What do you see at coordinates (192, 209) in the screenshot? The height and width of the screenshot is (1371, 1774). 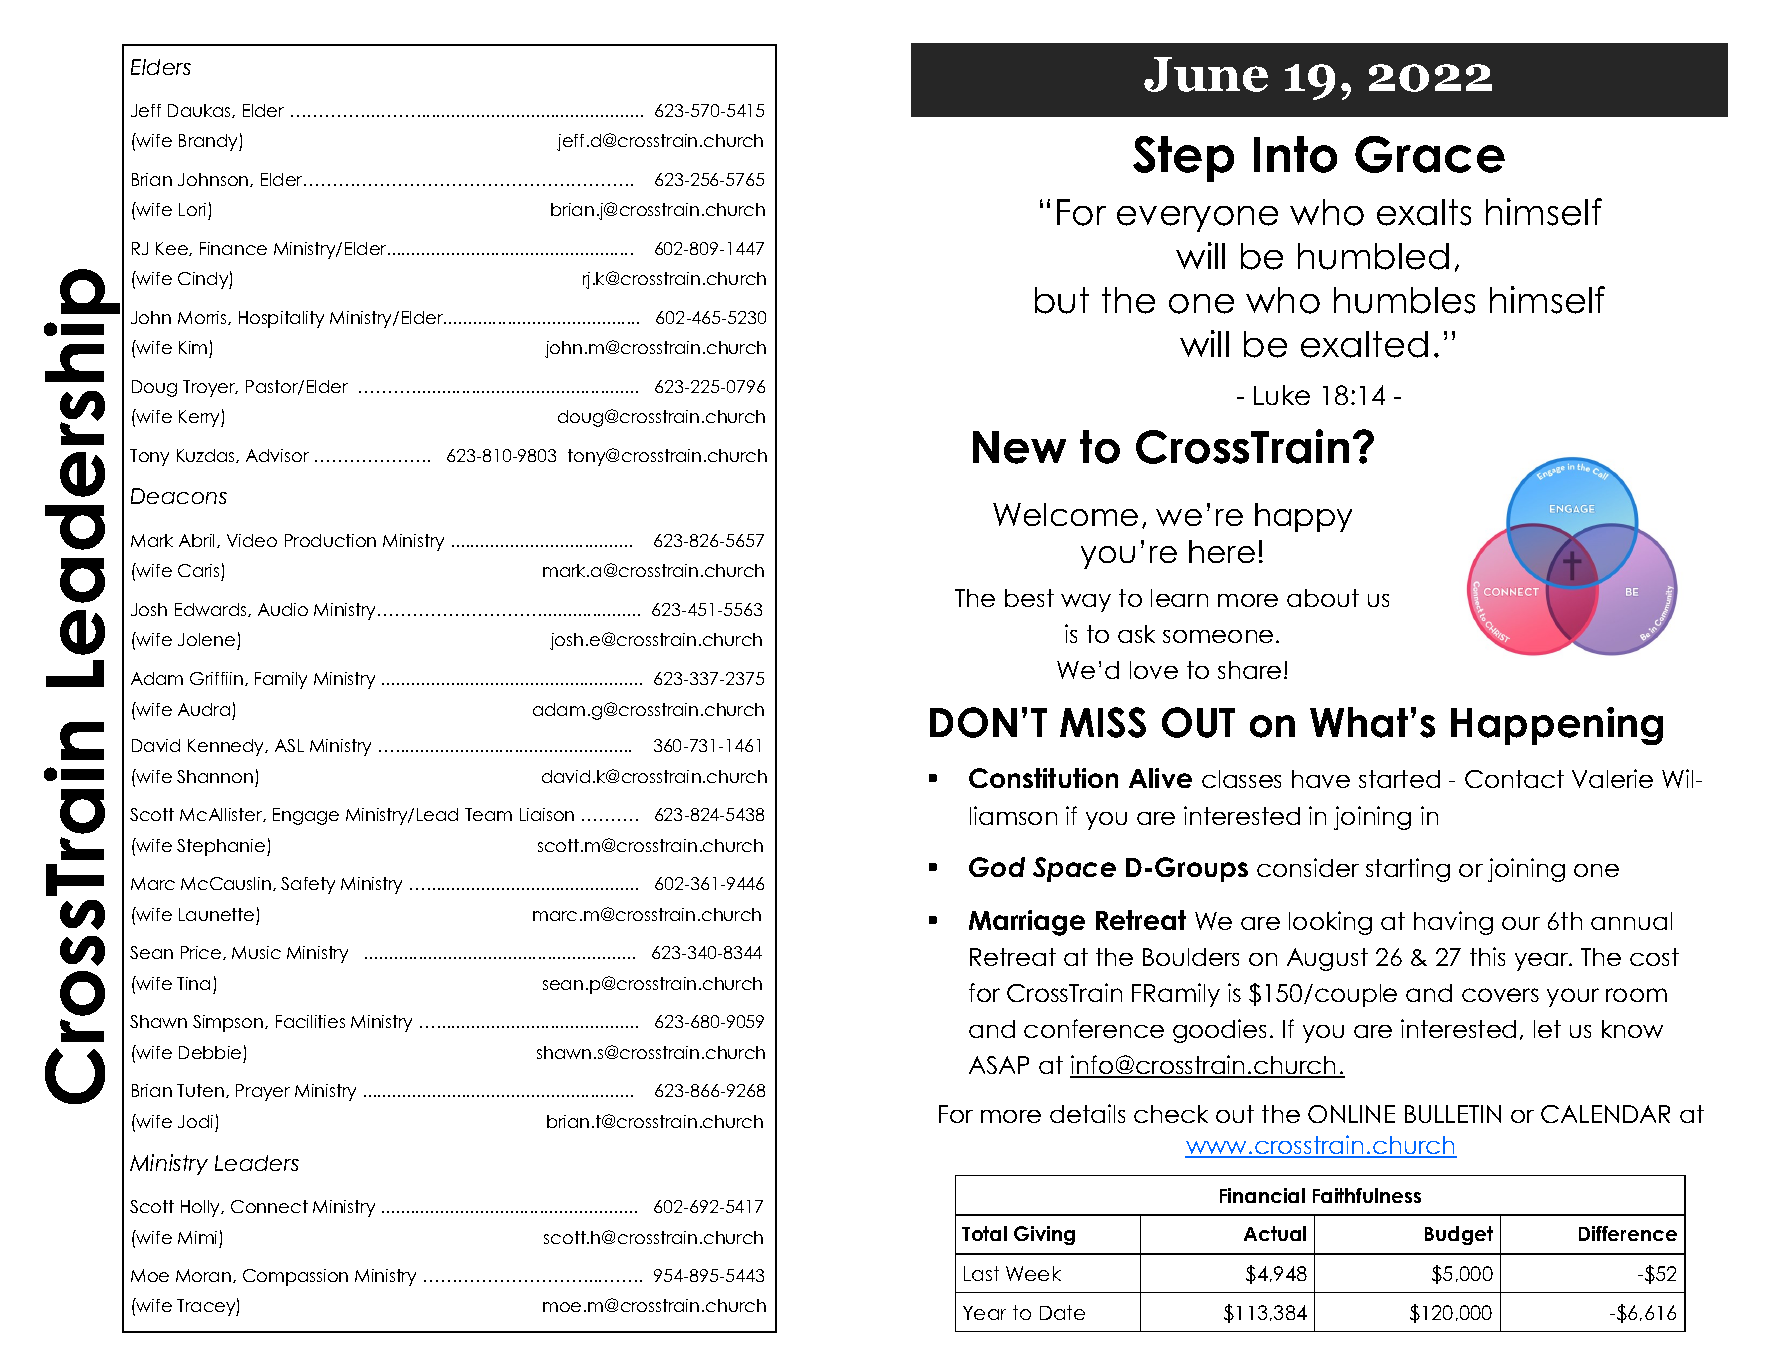 I see `Lori` at bounding box center [192, 209].
